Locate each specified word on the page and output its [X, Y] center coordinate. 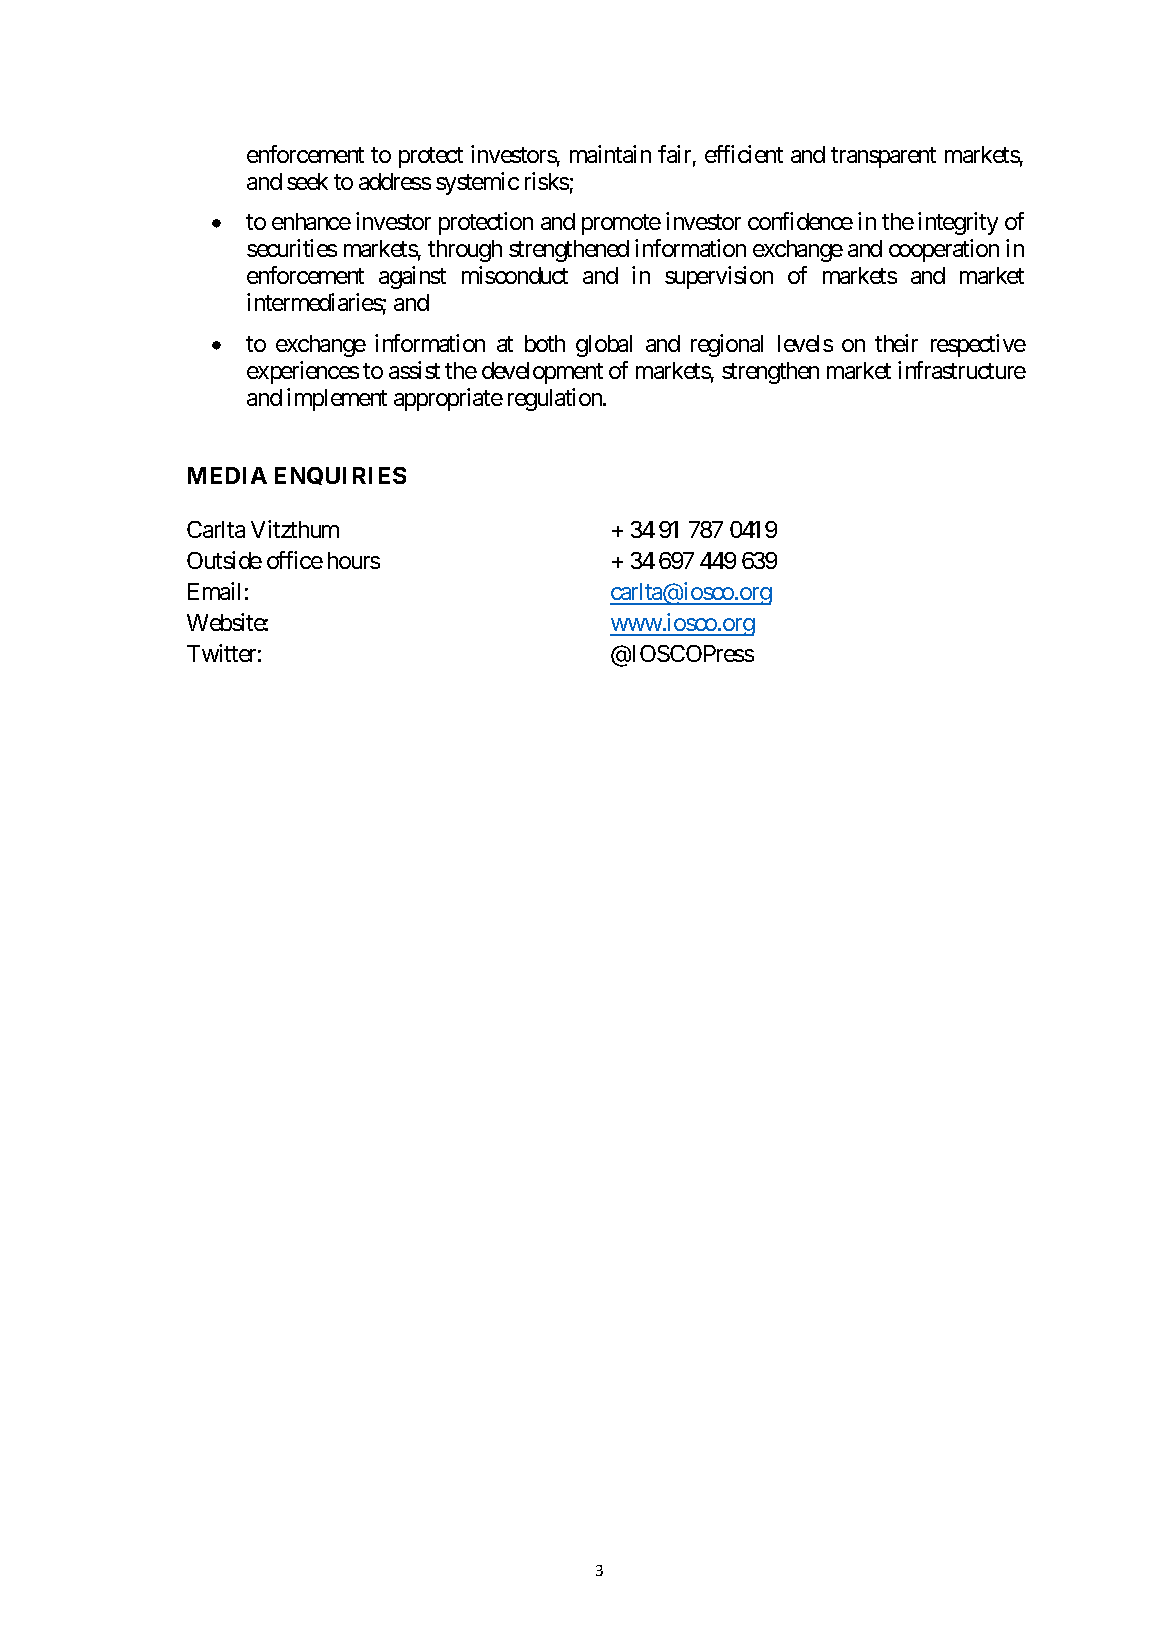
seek [307, 181]
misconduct [515, 275]
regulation [556, 399]
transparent [883, 157]
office [295, 560]
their [896, 343]
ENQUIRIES [340, 476]
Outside [224, 560]
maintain [610, 154]
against [412, 277]
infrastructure [962, 370]
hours [354, 560]
